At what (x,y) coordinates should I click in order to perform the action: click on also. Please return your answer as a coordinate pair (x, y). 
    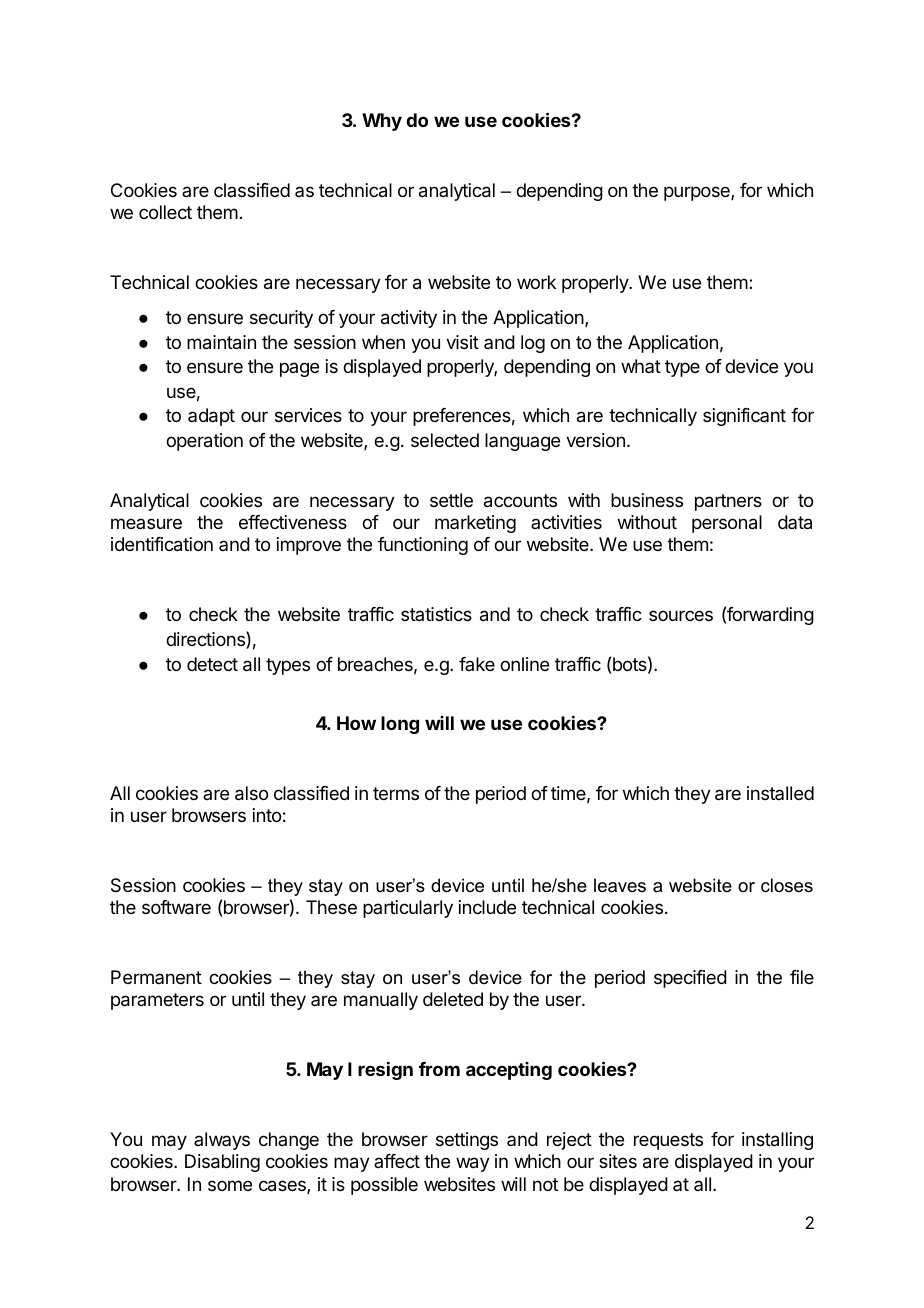
    Looking at the image, I should click on (251, 793).
